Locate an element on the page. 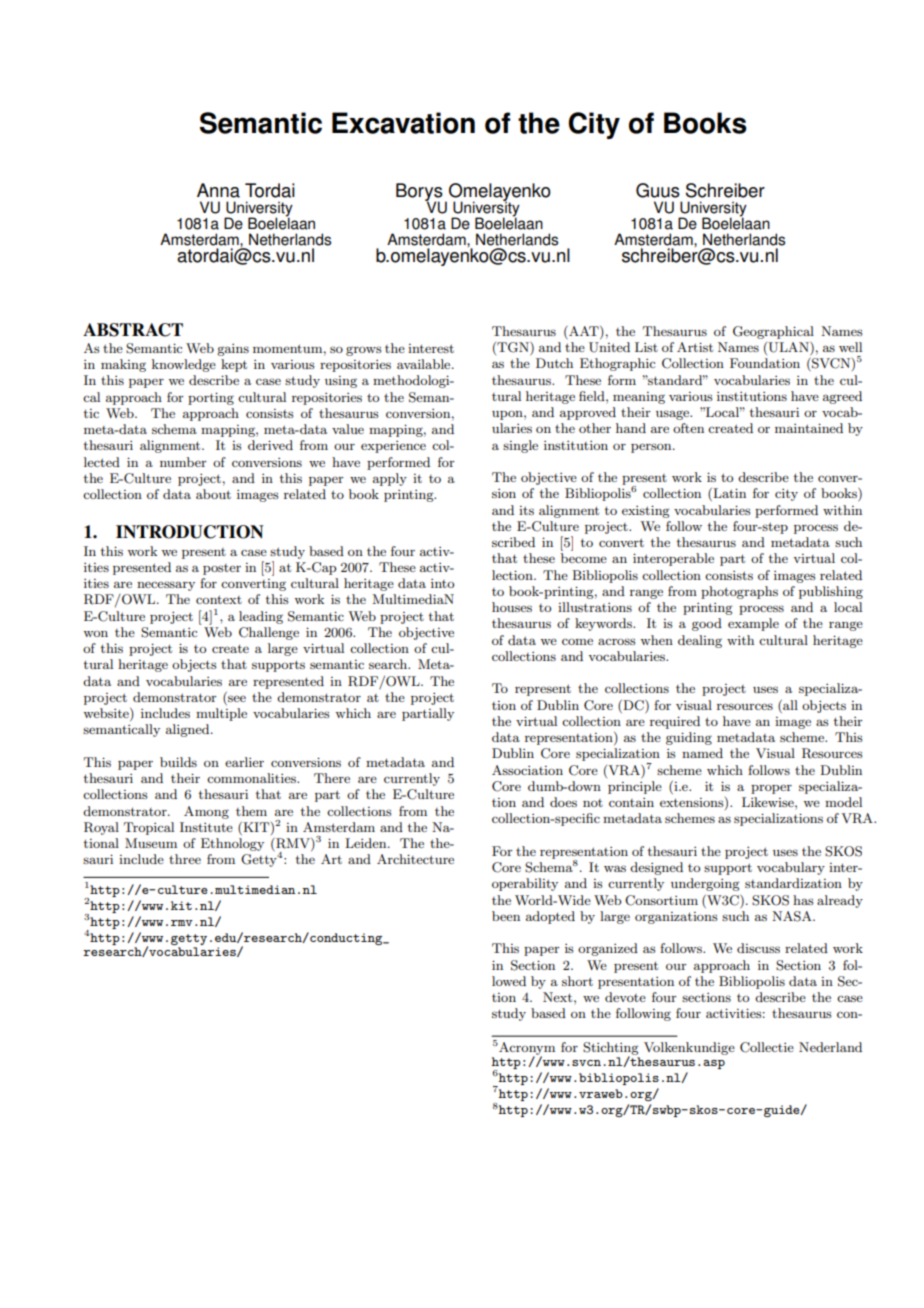 Image resolution: width=924 pixels, height=1308 pixels. number is located at coordinates (183, 462).
